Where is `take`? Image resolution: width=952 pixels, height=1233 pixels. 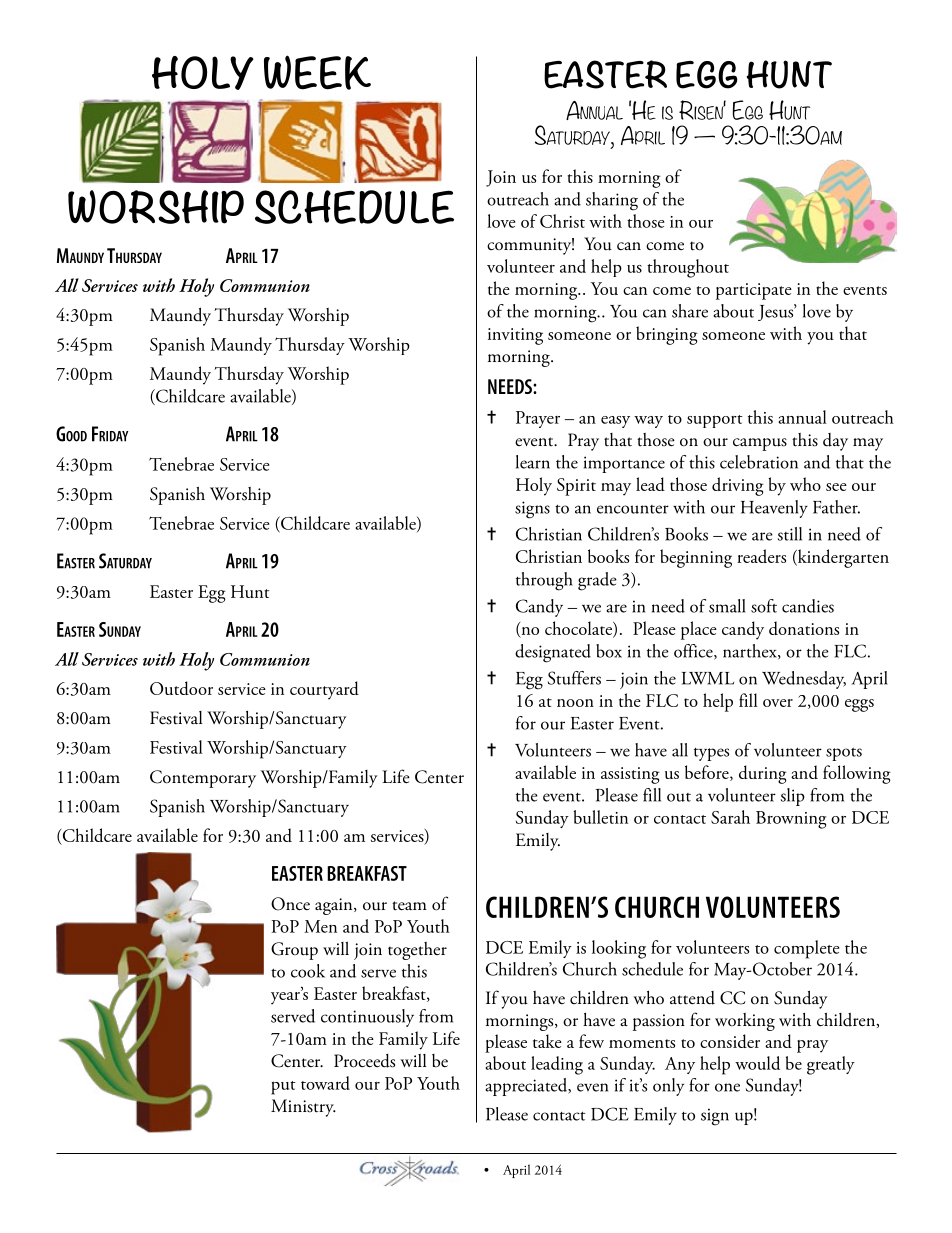
take is located at coordinates (547, 1041).
